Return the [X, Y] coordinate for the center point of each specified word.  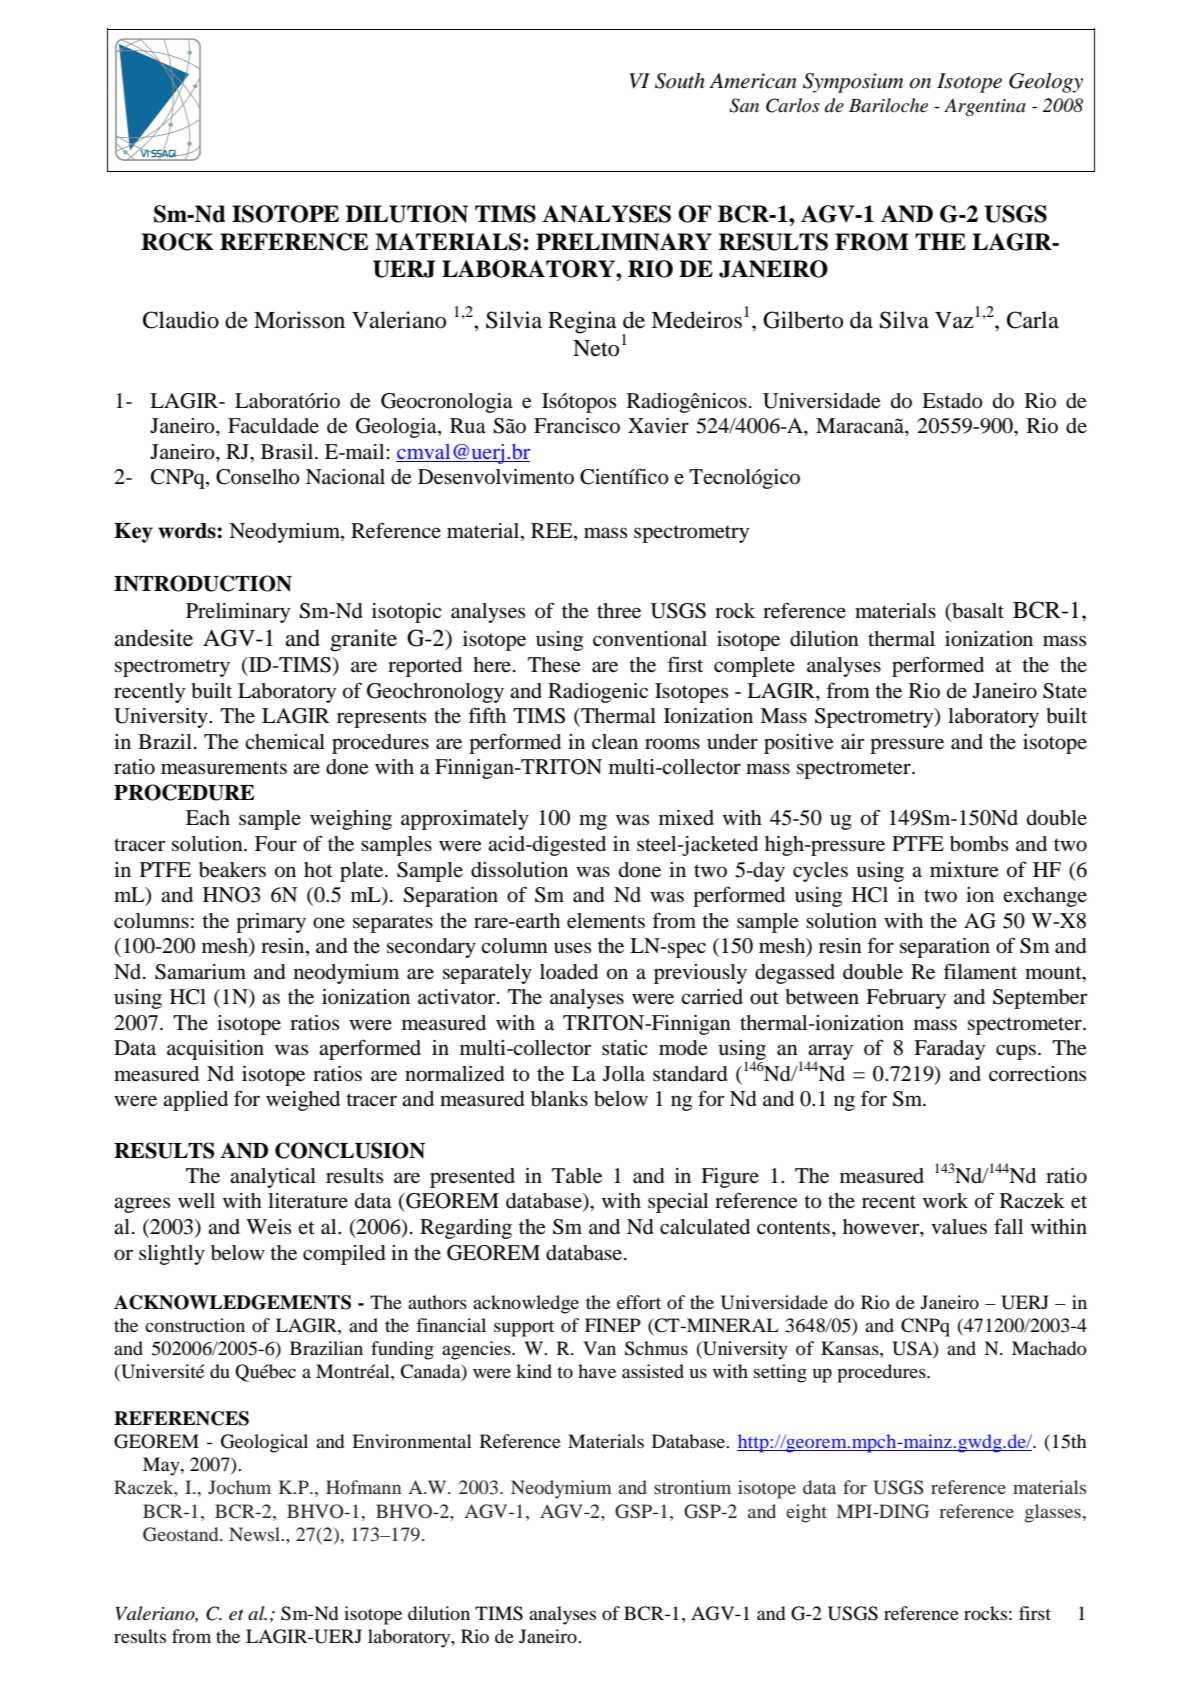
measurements [224, 768]
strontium [692, 1487]
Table [577, 1176]
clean [615, 742]
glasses [1054, 1513]
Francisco [577, 426]
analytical [273, 1178]
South [680, 81]
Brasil [288, 452]
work [945, 1201]
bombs [979, 844]
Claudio [181, 320]
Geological [264, 1443]
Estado [952, 401]
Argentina [985, 107]
